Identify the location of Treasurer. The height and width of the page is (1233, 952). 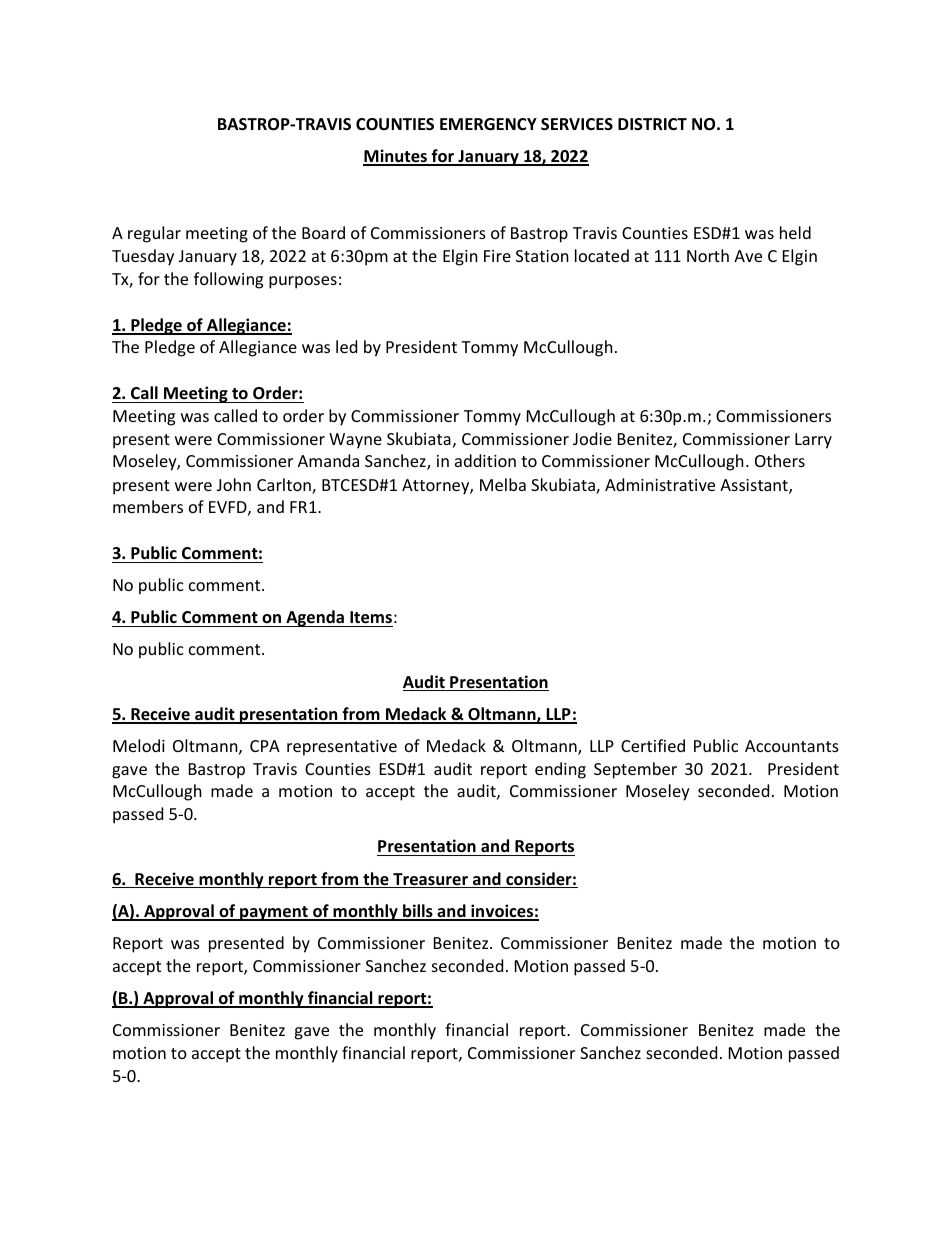
(430, 880).
